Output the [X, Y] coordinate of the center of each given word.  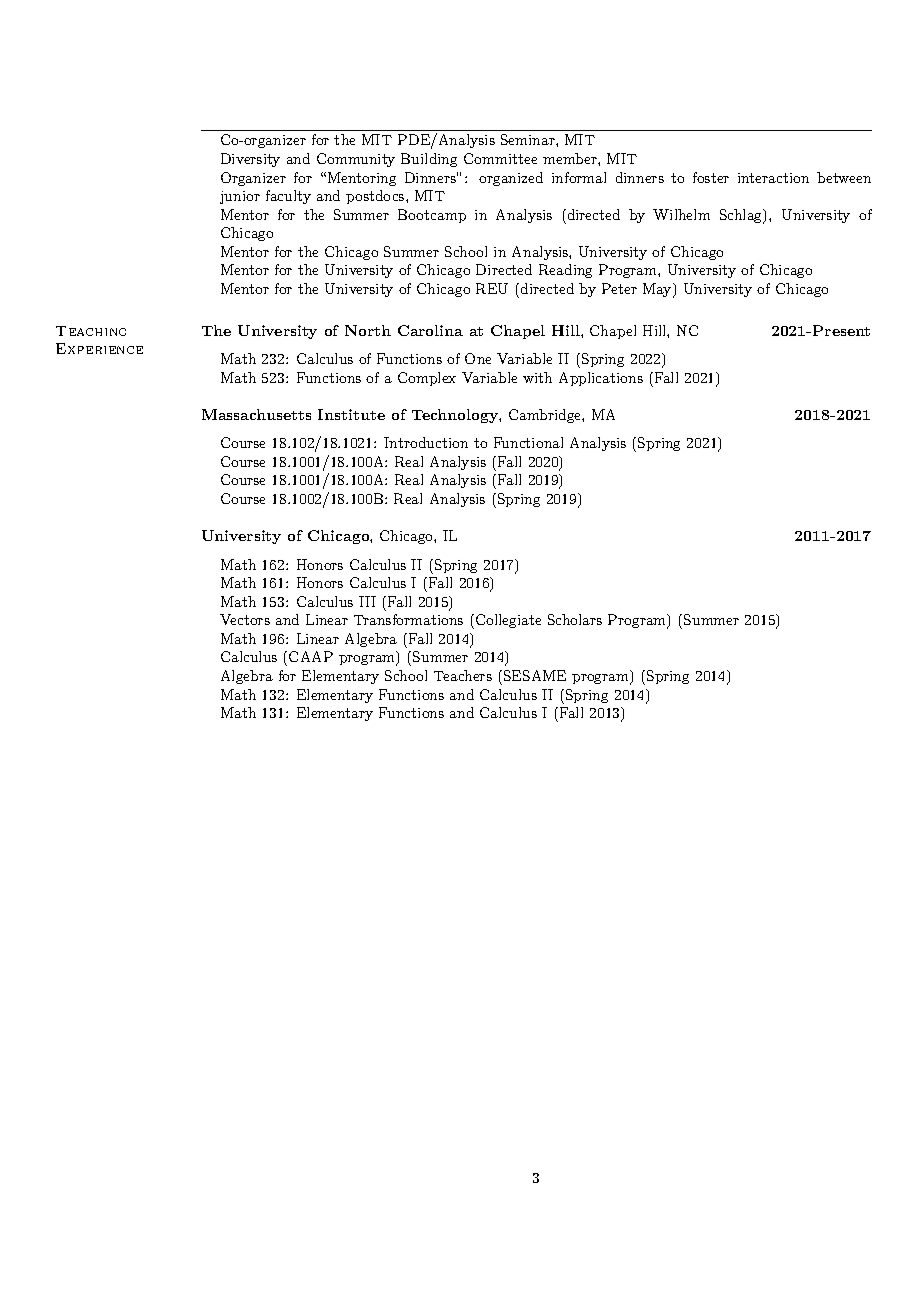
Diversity [250, 160]
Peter [619, 288]
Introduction [426, 442]
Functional [528, 442]
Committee [500, 158]
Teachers [463, 675]
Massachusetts [256, 414]
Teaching [91, 331]
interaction [773, 178]
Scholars [575, 619]
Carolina [430, 330]
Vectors [245, 619]
